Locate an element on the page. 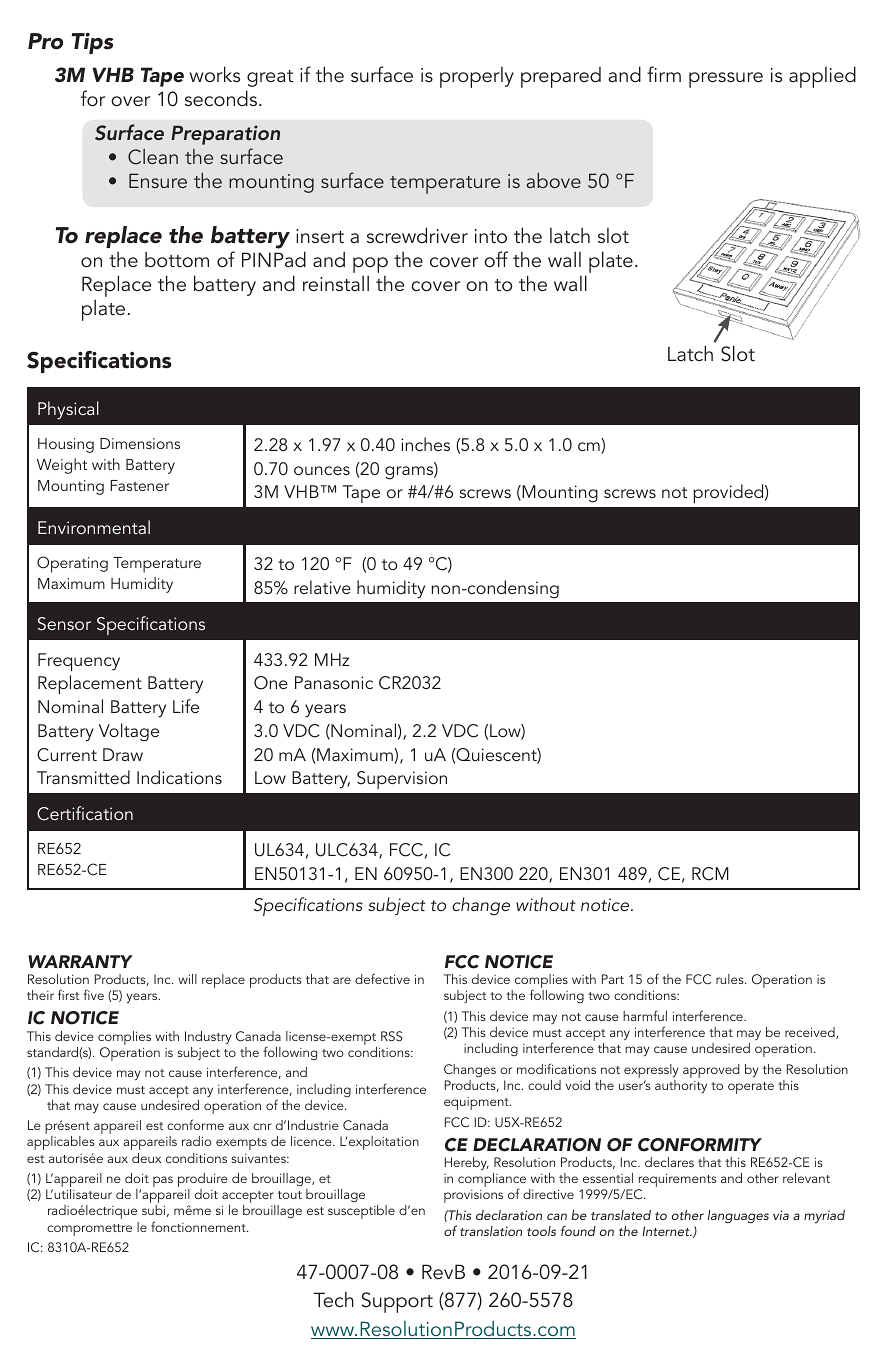 Image resolution: width=887 pixels, height=1372 pixels. off is located at coordinates (496, 259).
